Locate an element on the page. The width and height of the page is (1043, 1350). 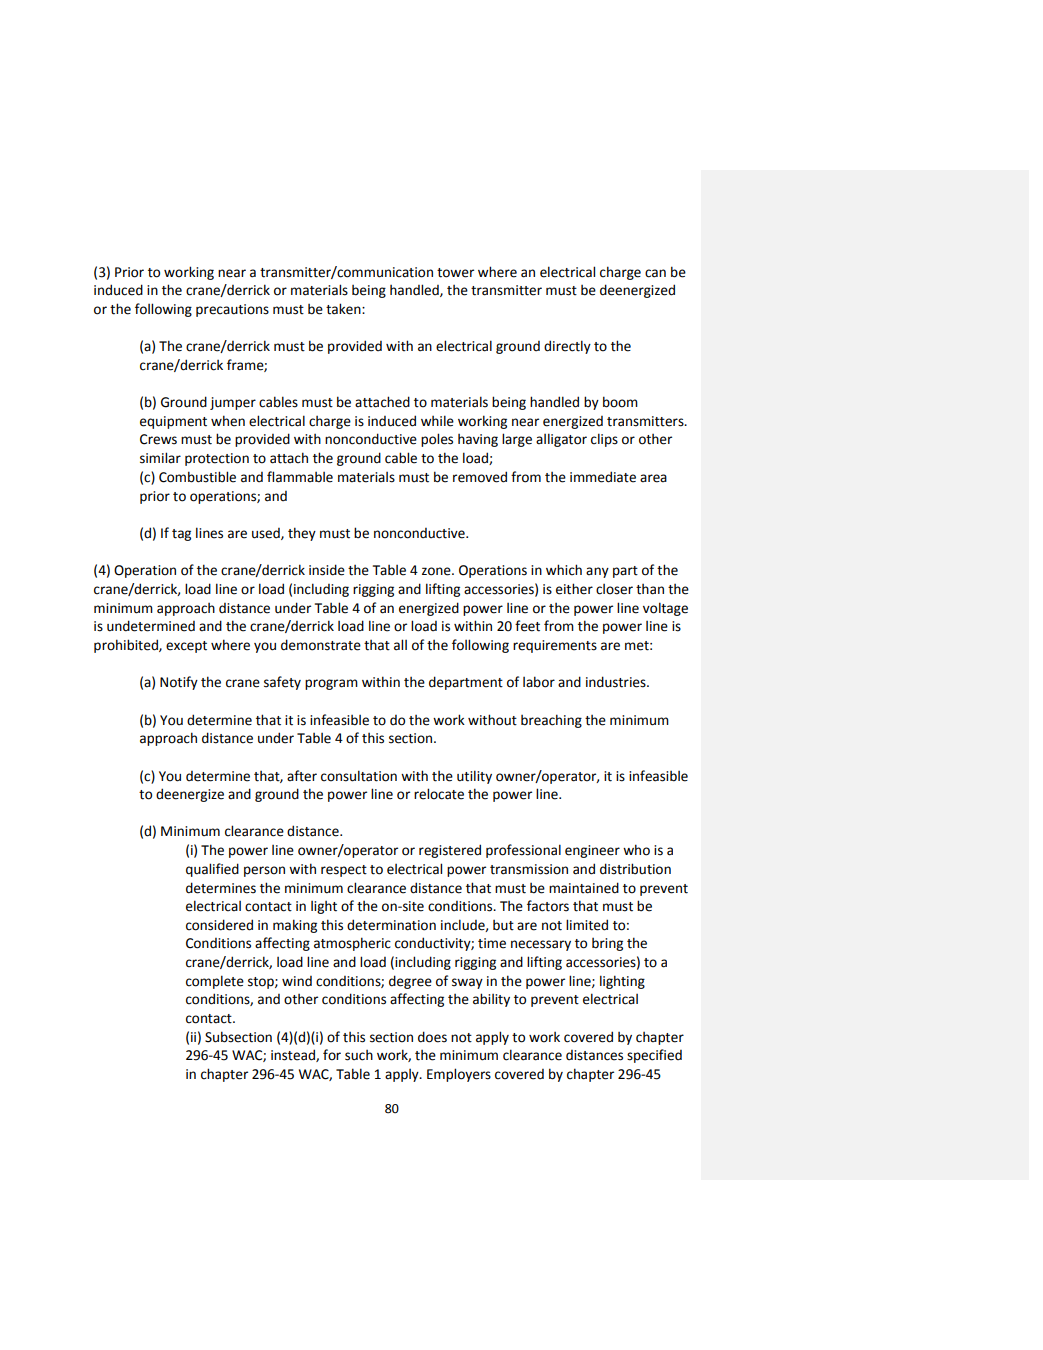
can is located at coordinates (655, 273).
